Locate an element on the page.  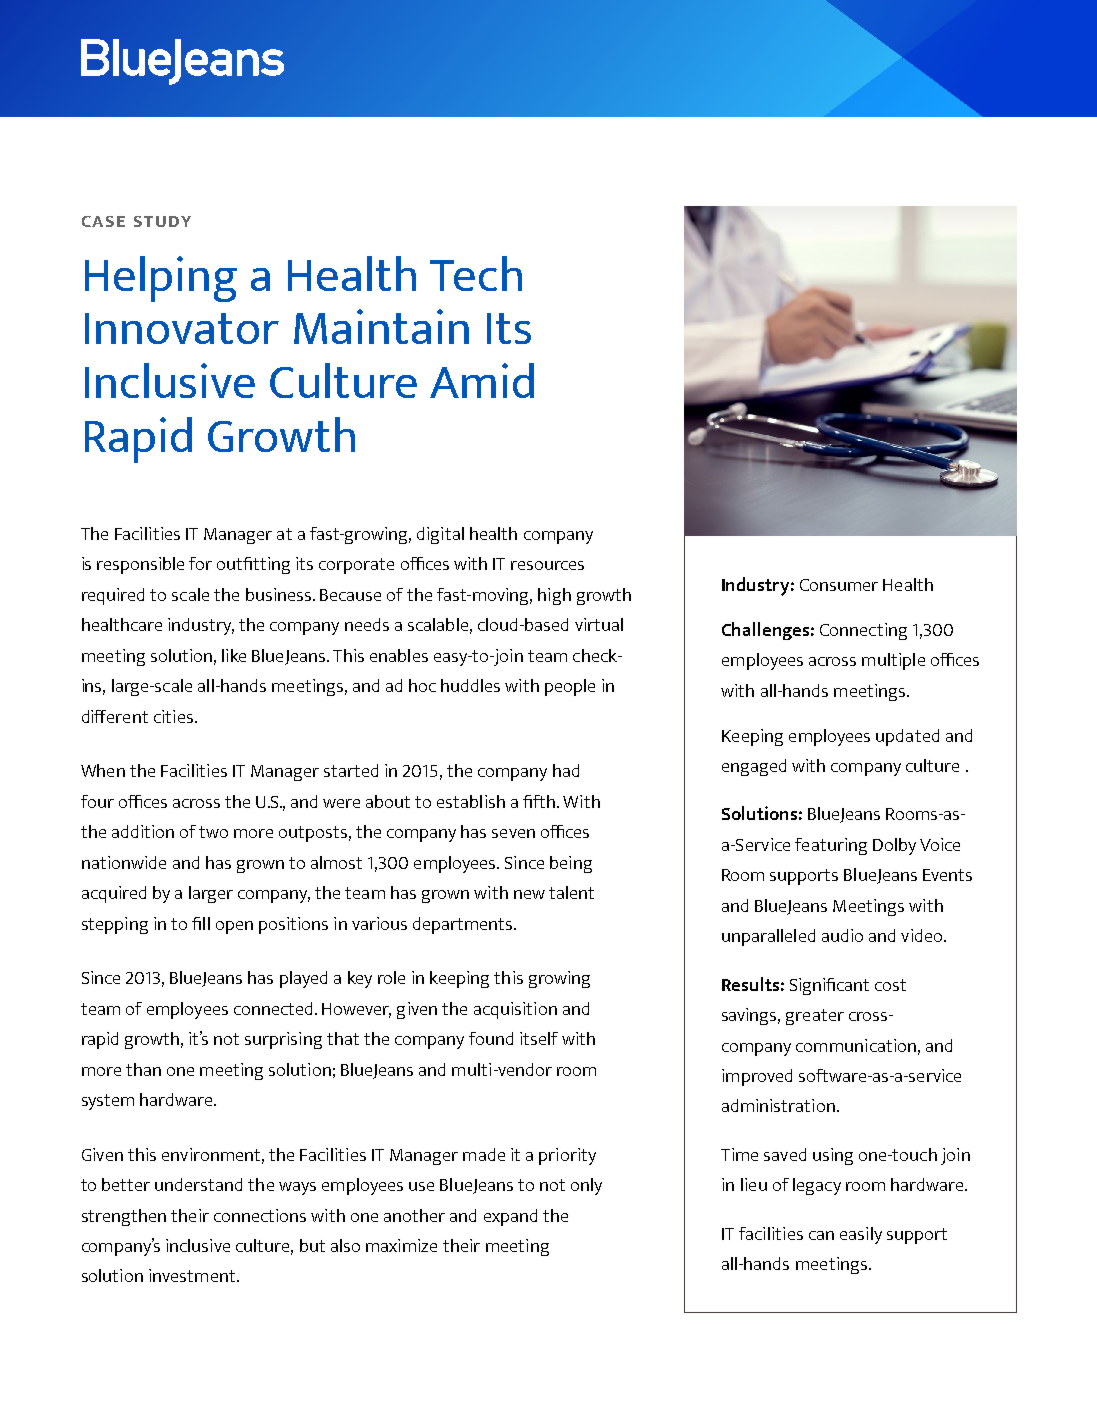
acquisition is located at coordinates (515, 1010).
